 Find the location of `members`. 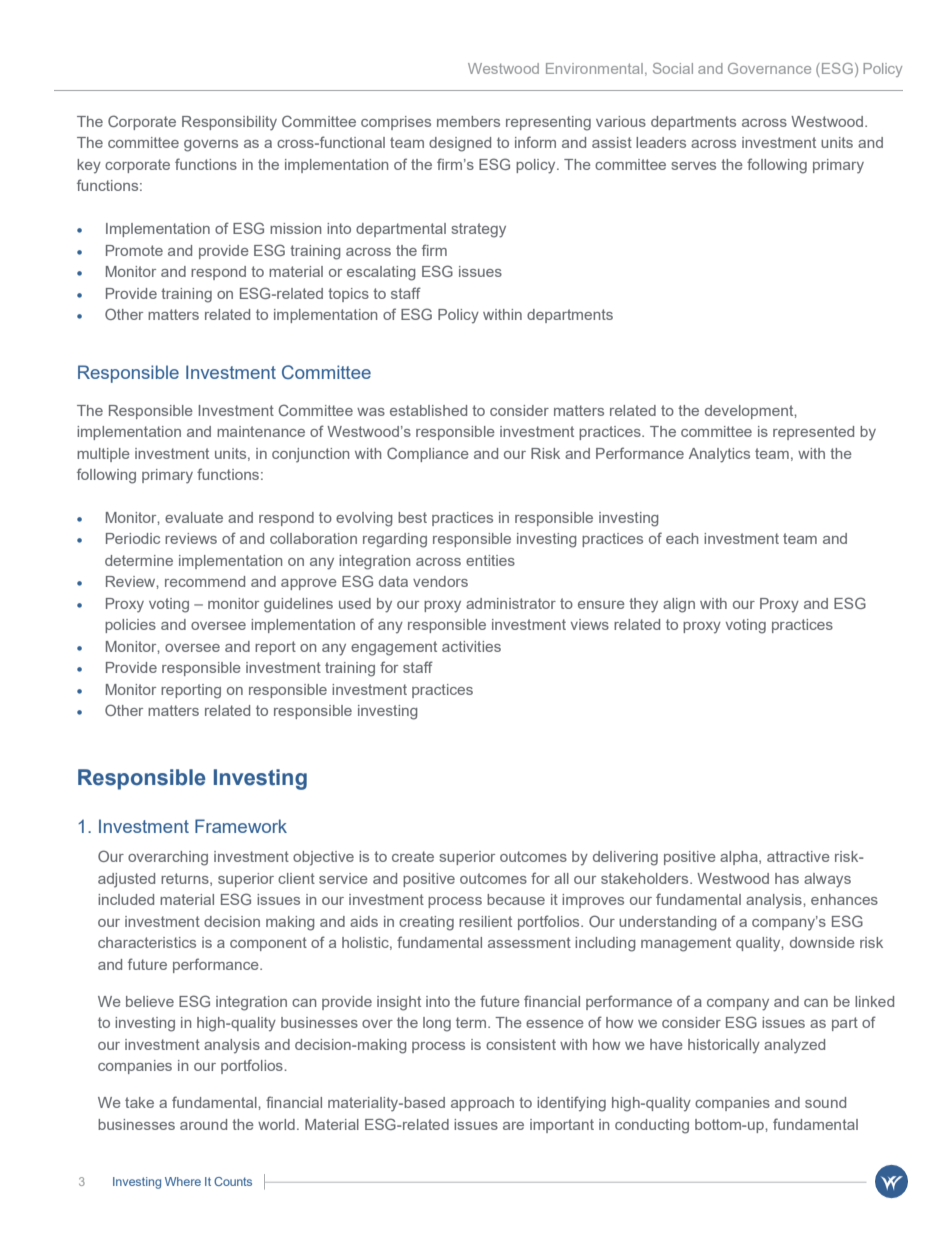

members is located at coordinates (468, 121).
